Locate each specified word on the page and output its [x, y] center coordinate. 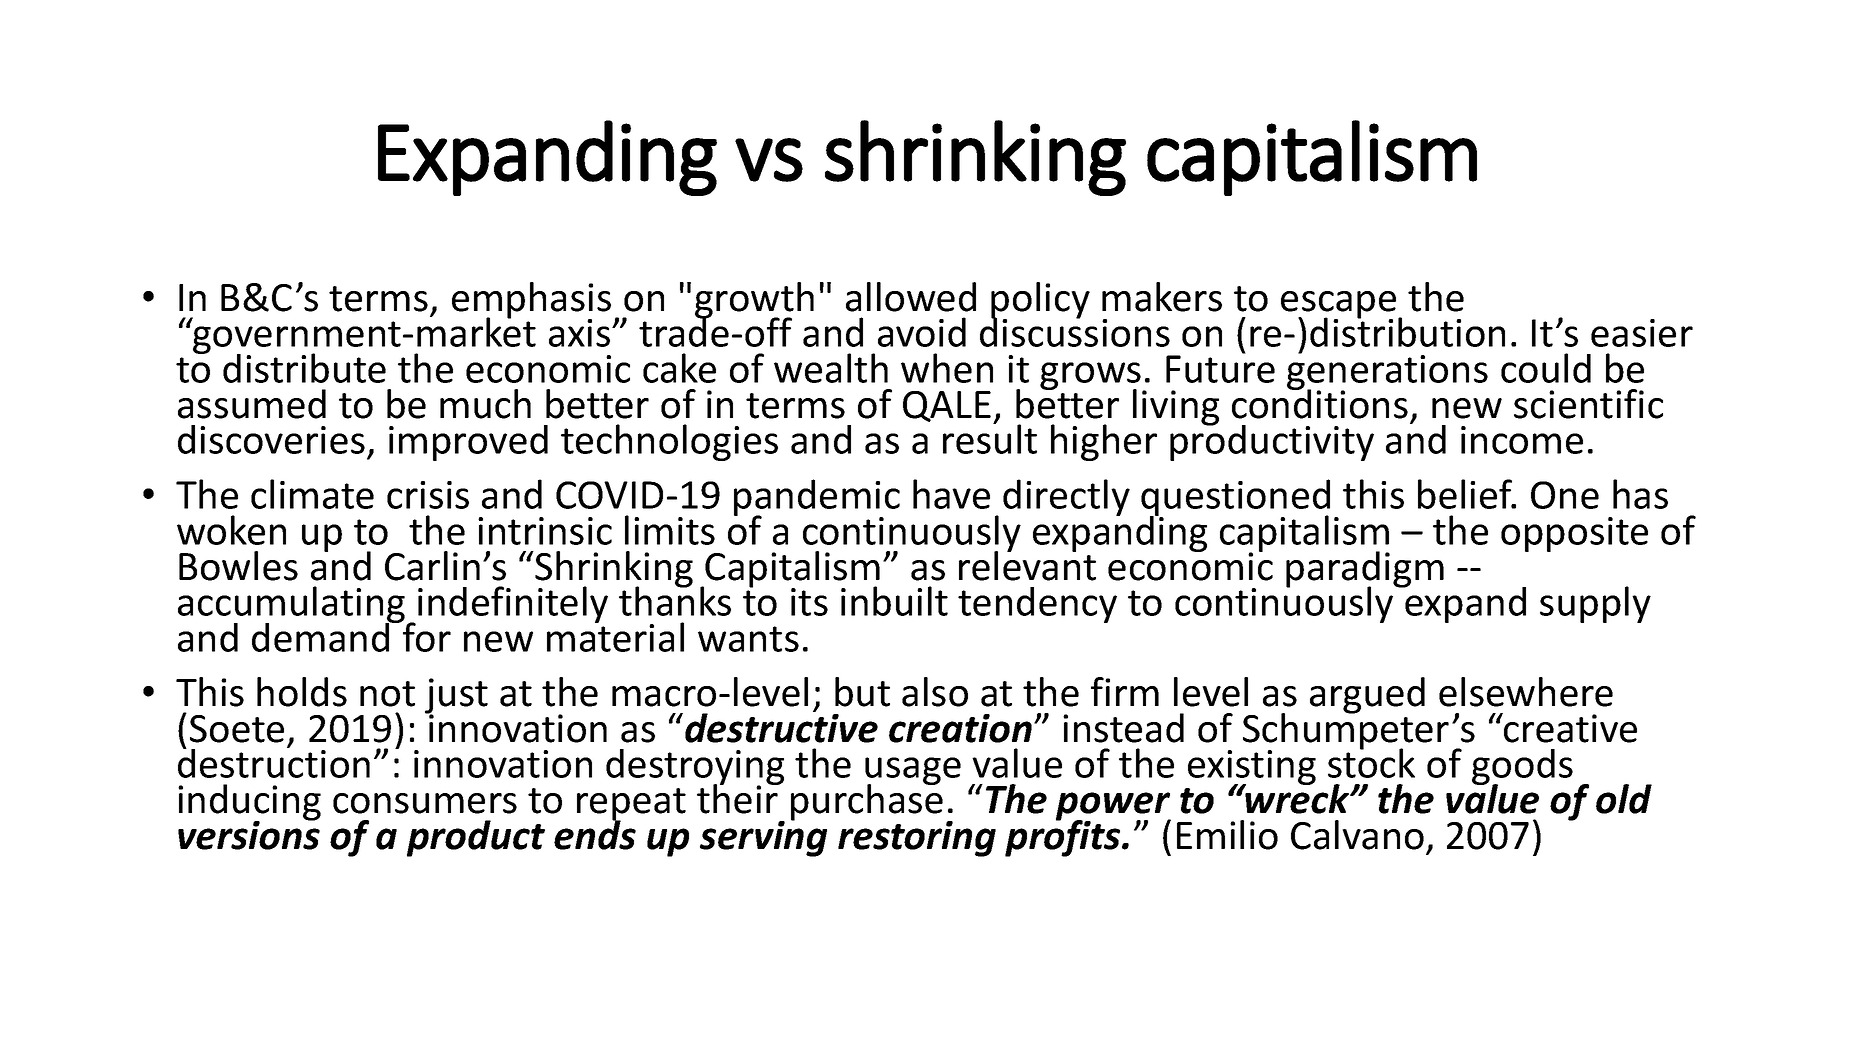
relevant [1027, 564]
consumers [425, 803]
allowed [911, 297]
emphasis [531, 301]
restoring [917, 839]
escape [1340, 306]
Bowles [238, 566]
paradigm [1365, 570]
